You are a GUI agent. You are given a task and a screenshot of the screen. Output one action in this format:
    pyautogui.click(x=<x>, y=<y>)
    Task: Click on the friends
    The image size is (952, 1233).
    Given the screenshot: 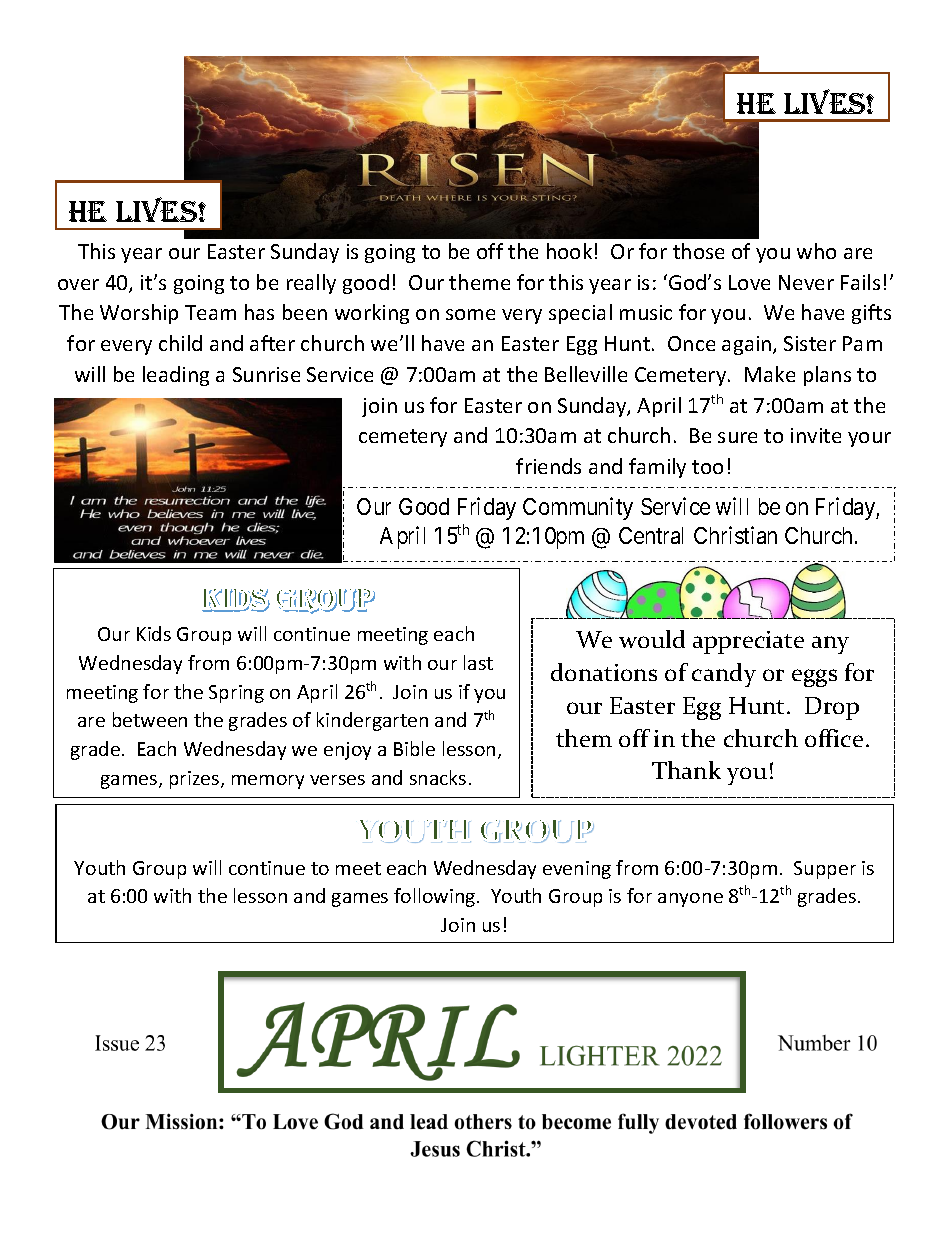 What is the action you would take?
    pyautogui.click(x=548, y=466)
